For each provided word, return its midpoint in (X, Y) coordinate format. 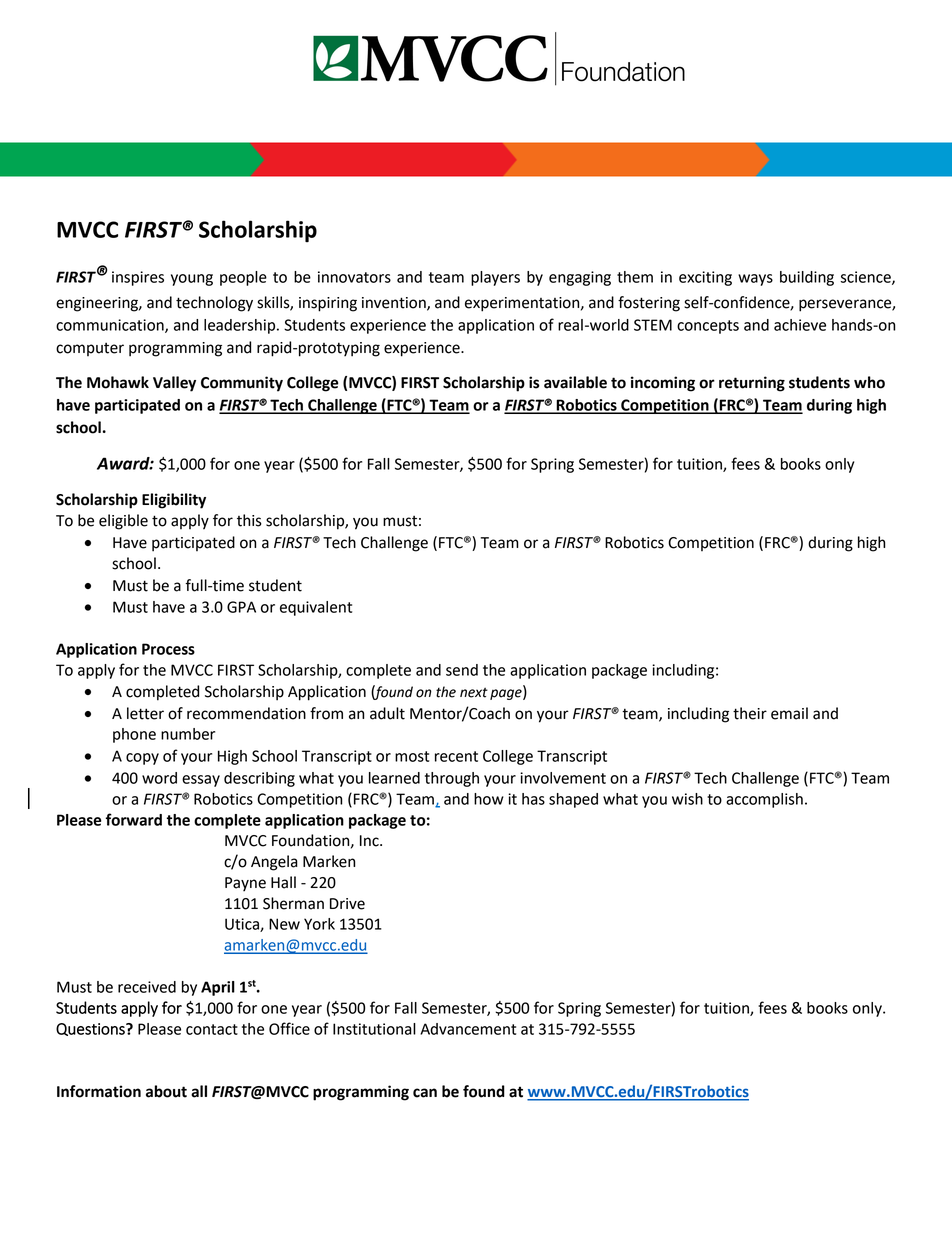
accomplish (764, 800)
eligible (123, 522)
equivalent (316, 608)
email (789, 713)
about (166, 1091)
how (489, 799)
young (192, 280)
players (495, 278)
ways (755, 280)
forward (134, 819)
